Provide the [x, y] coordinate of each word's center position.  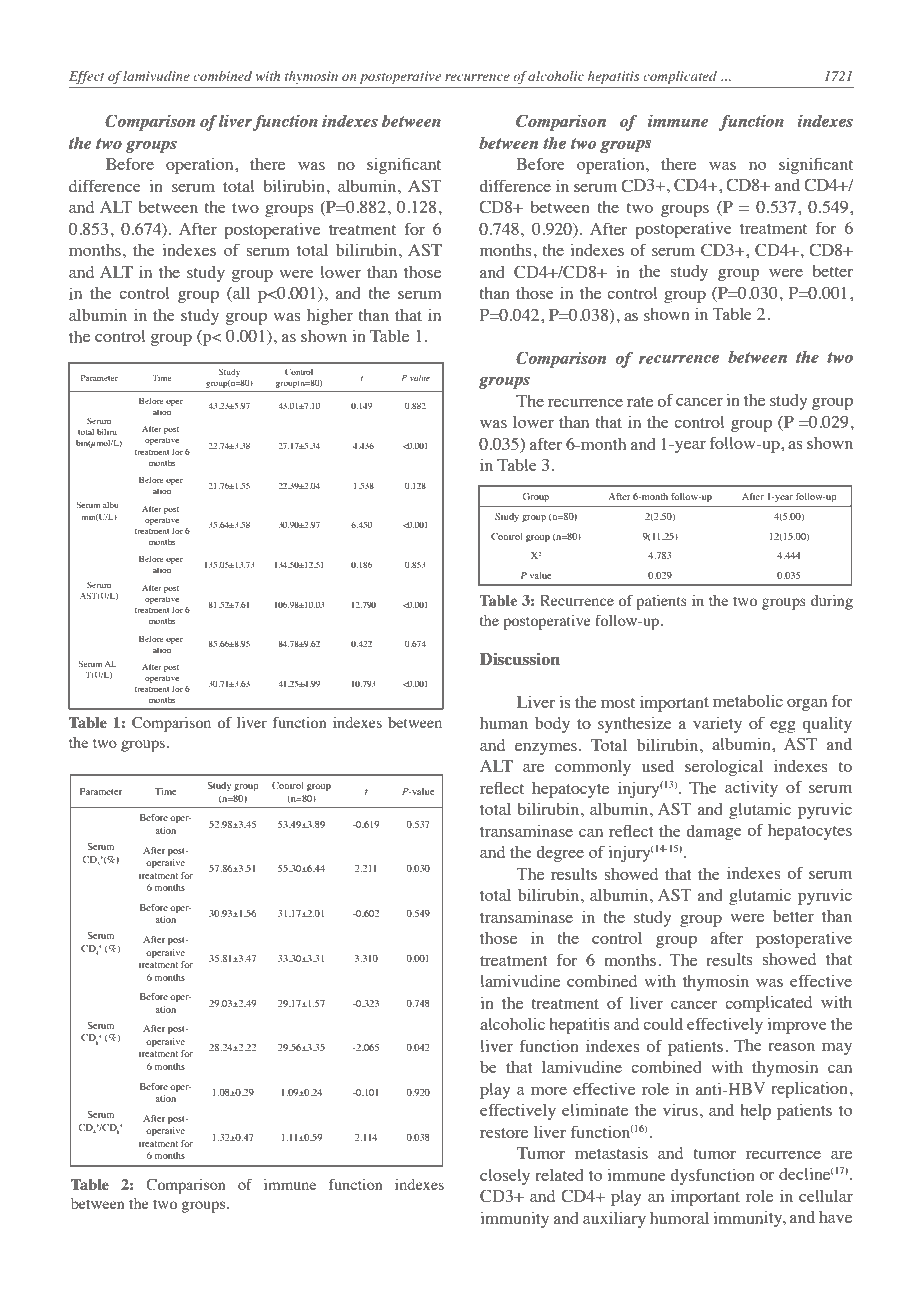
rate [640, 402]
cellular [826, 1196]
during [832, 602]
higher [330, 317]
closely [505, 1177]
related [559, 1175]
